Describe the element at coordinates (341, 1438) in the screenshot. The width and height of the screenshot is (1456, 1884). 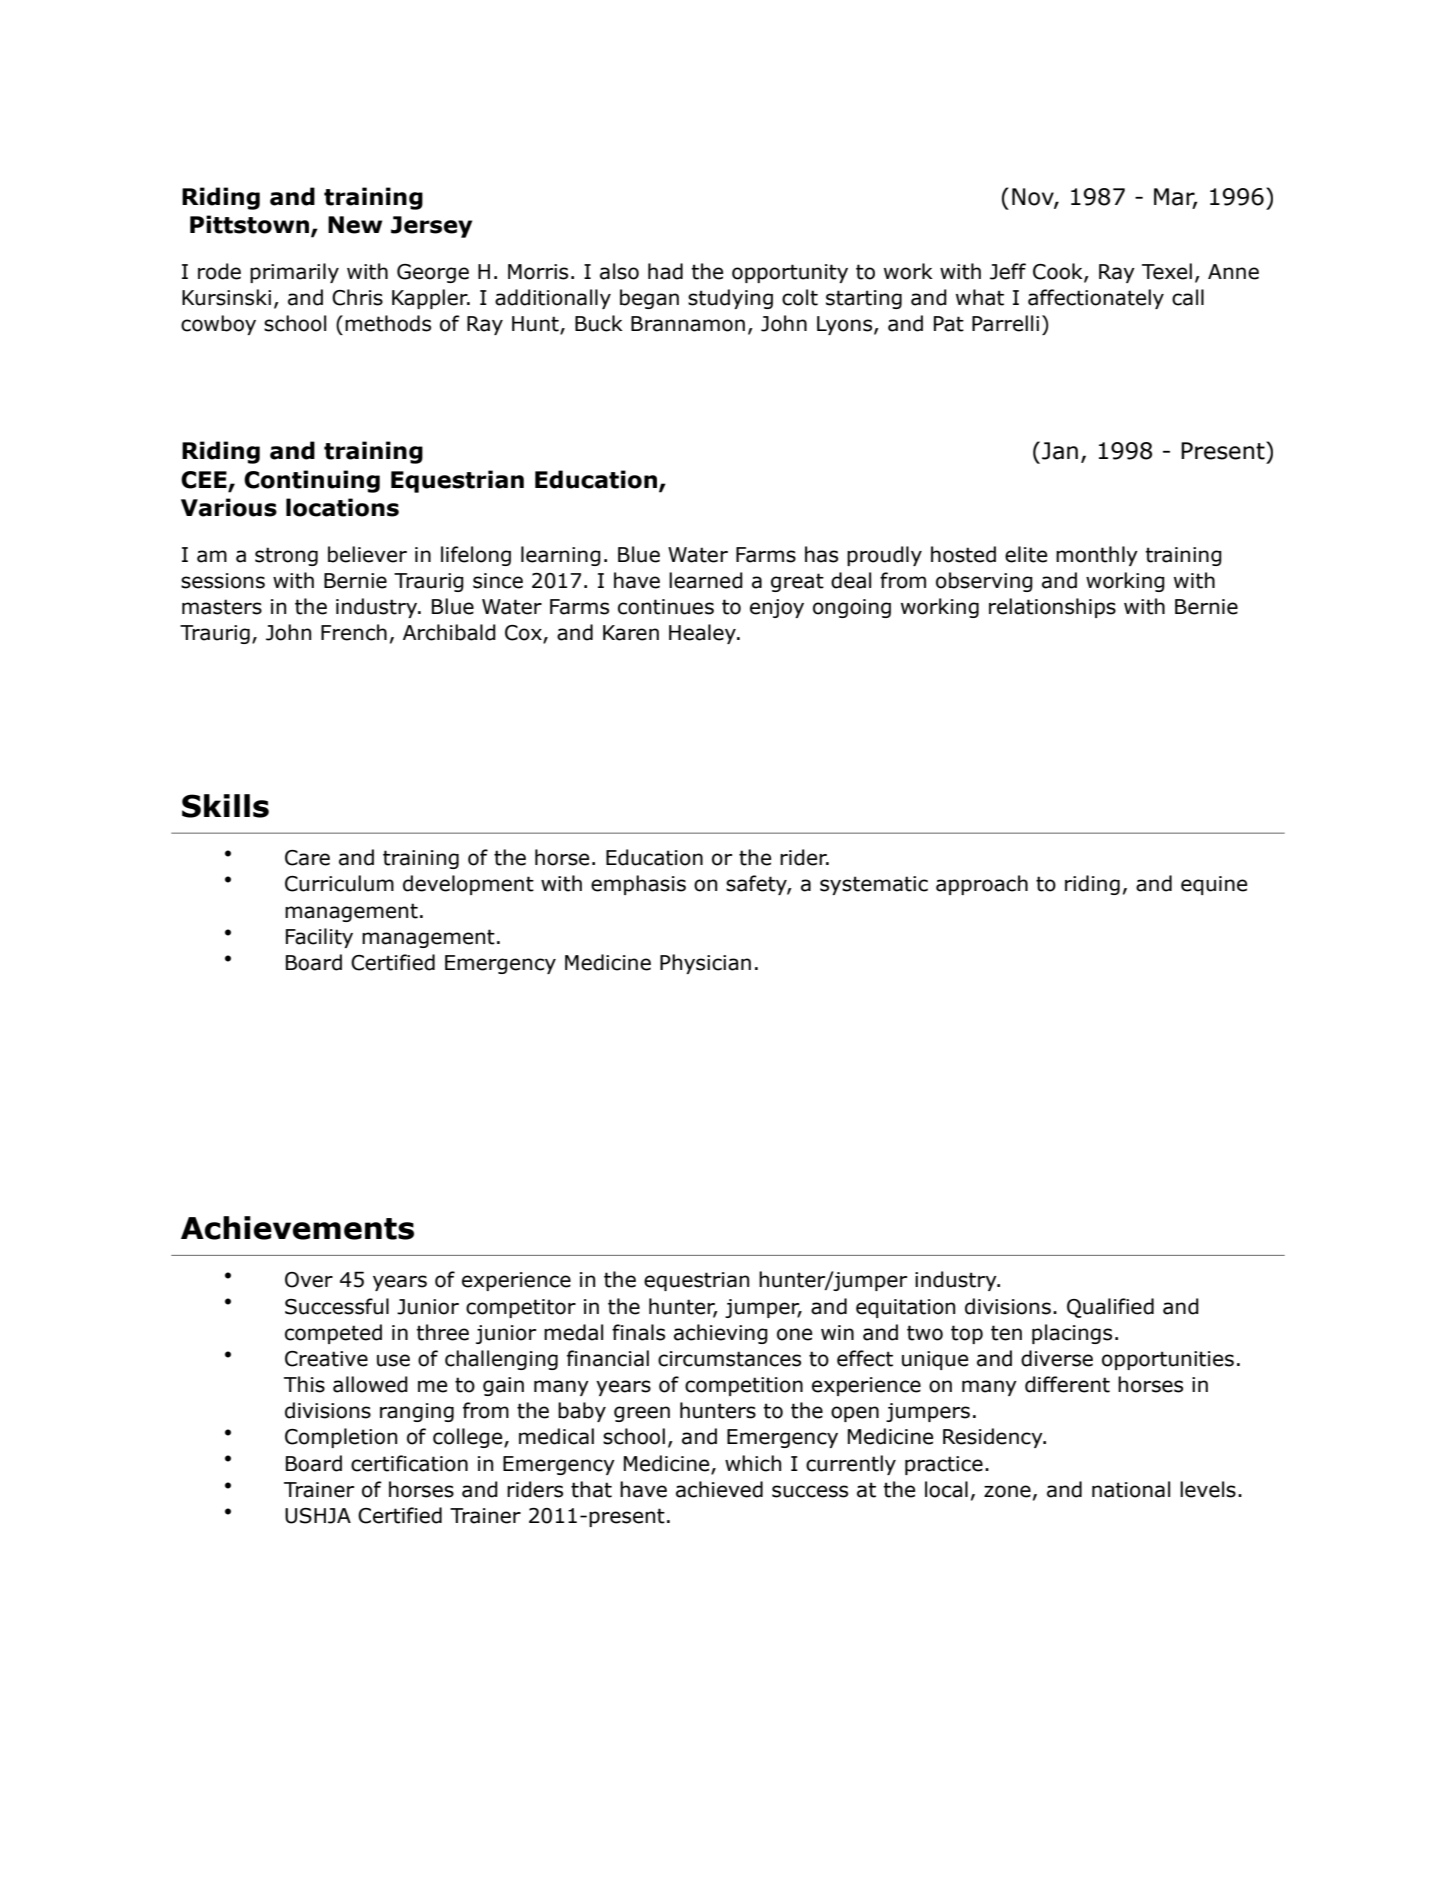
I see `Completion` at that location.
